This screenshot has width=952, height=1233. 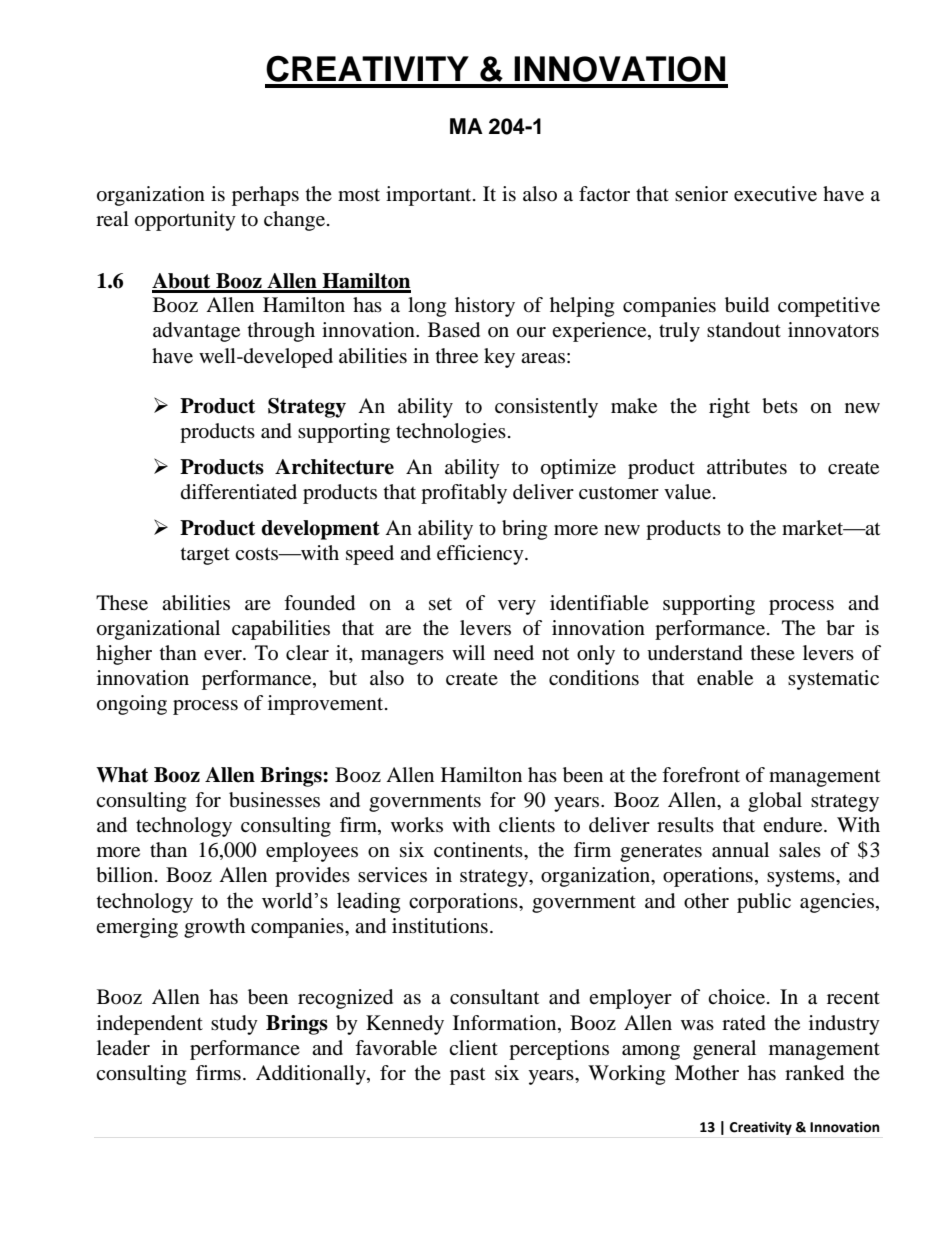 What do you see at coordinates (479, 850) in the screenshot?
I see `continents` at bounding box center [479, 850].
